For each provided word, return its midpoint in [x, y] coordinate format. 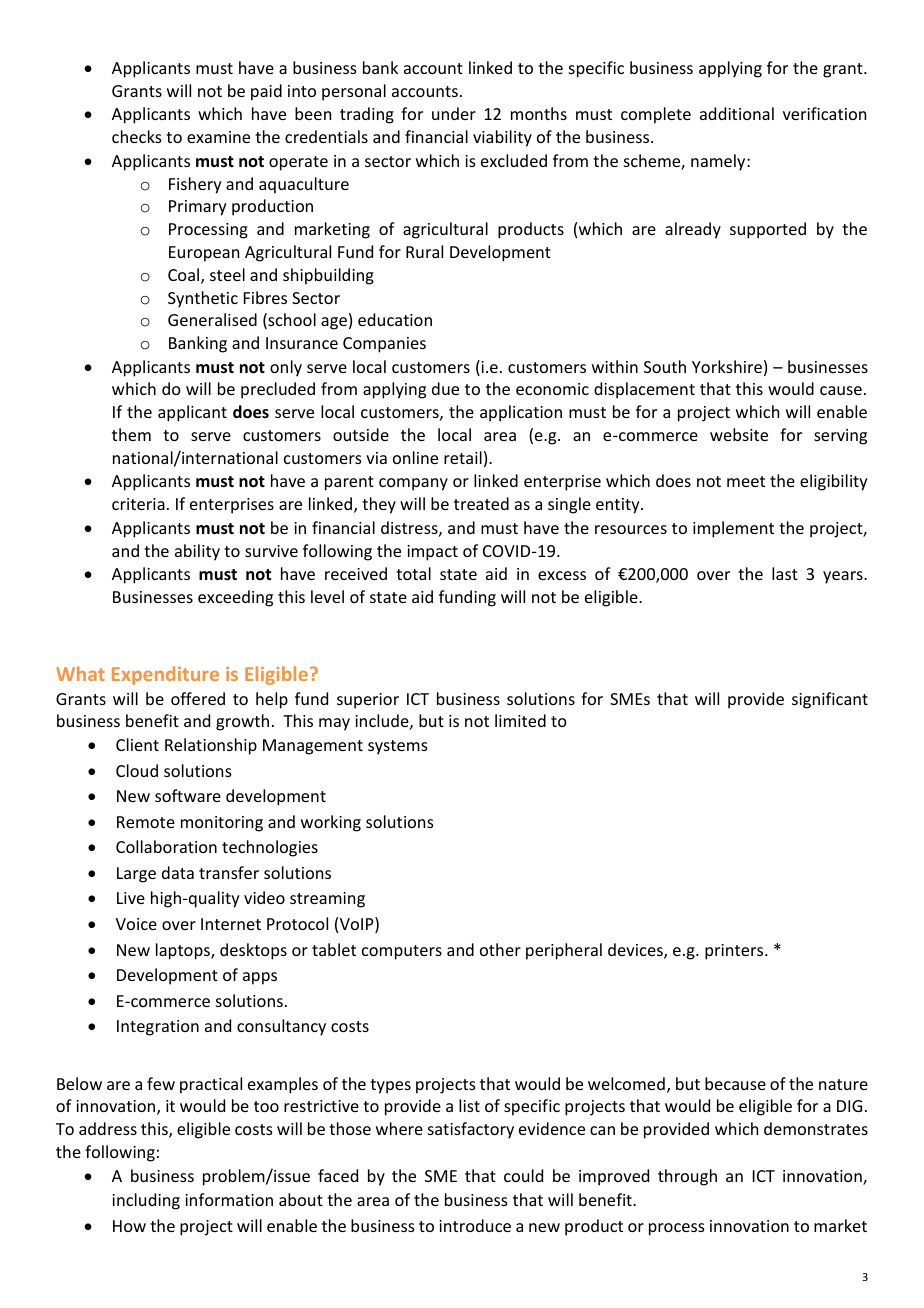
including [146, 1201]
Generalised [212, 319]
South [665, 366]
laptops [184, 951]
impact [432, 553]
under [454, 113]
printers [735, 952]
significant [830, 700]
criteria [138, 504]
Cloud [137, 770]
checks [137, 136]
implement [733, 529]
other [500, 949]
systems [398, 747]
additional [737, 113]
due [445, 388]
